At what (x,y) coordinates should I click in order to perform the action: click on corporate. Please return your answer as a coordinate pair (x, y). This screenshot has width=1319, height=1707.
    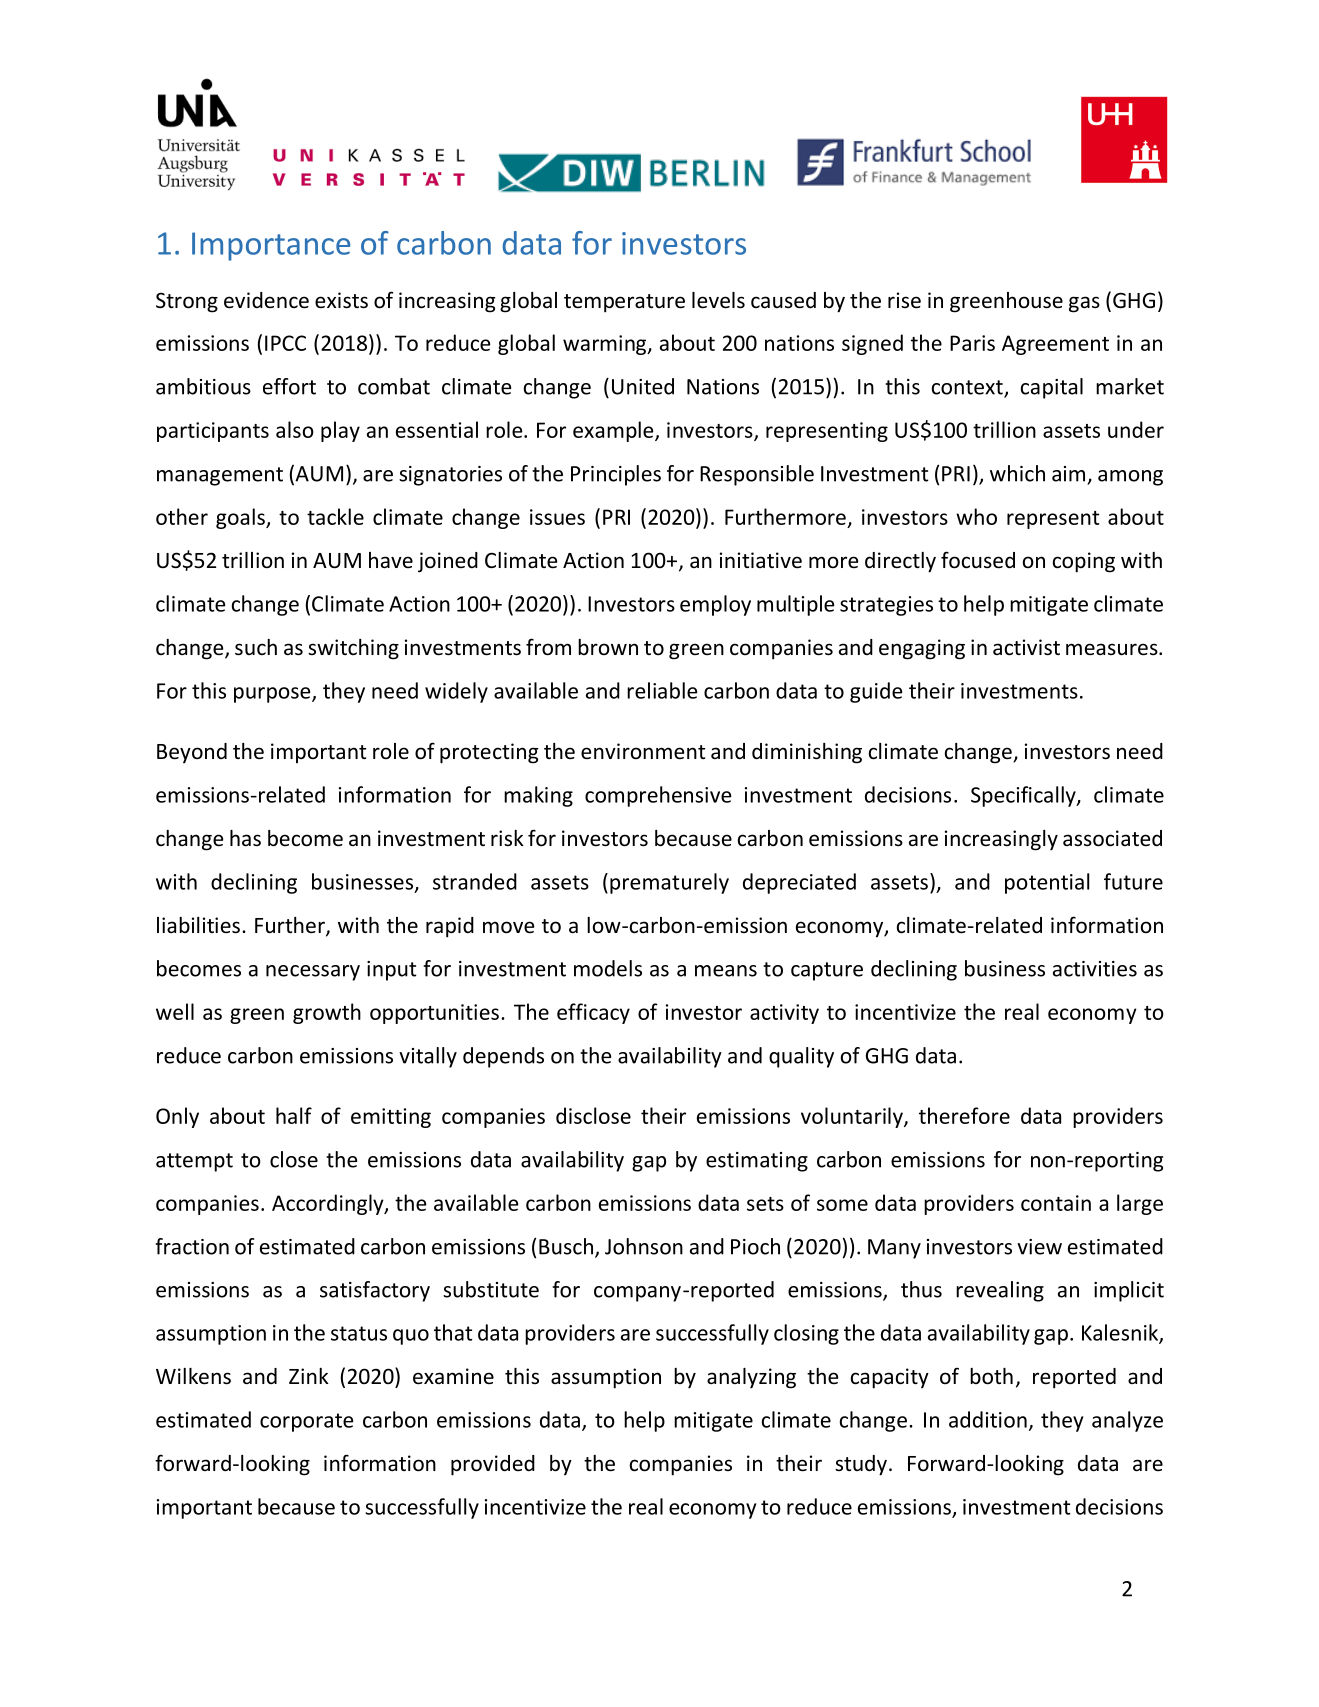
    Looking at the image, I should click on (306, 1422).
